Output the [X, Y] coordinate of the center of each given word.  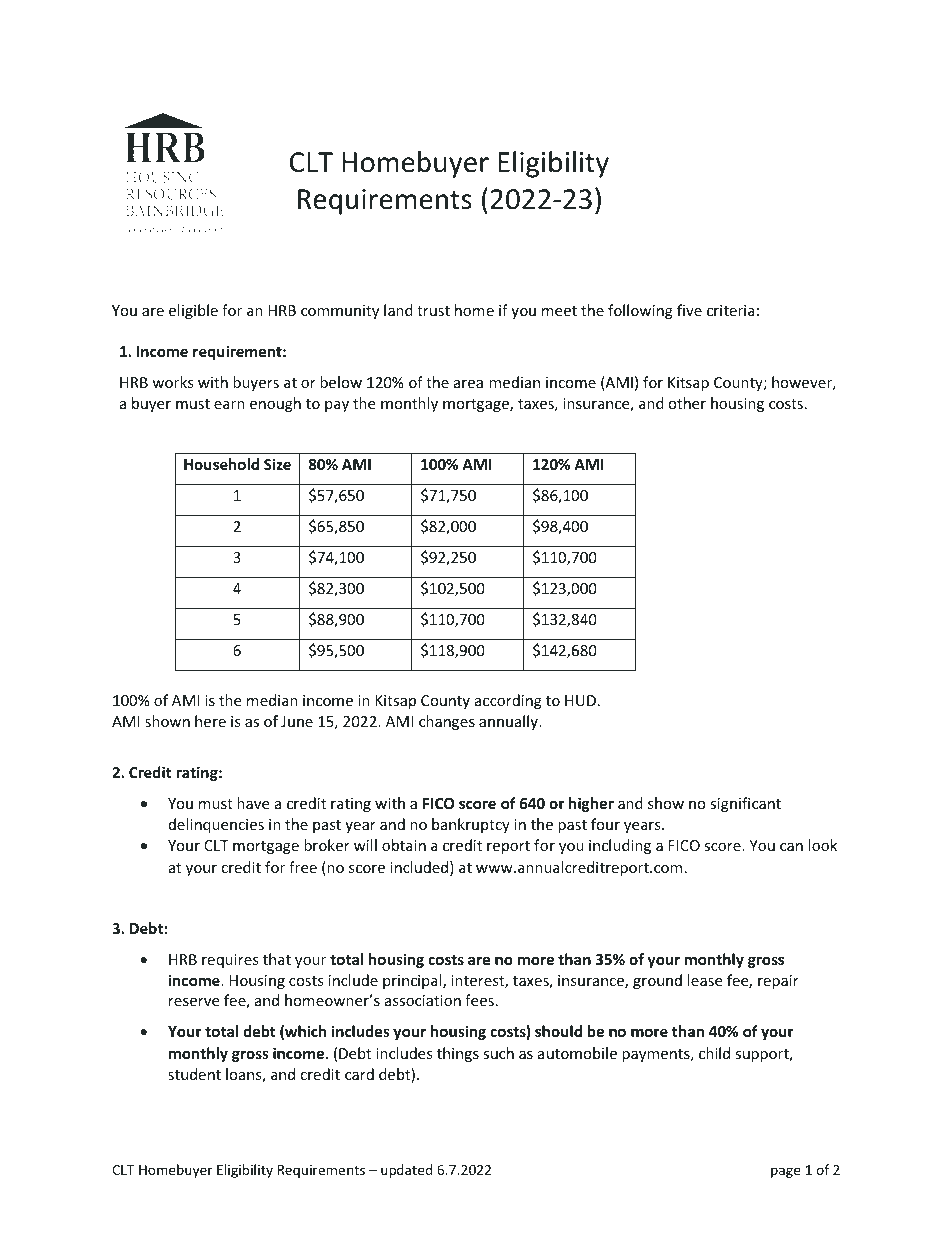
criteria [731, 310]
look [823, 845]
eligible [193, 311]
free [303, 867]
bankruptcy [471, 825]
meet [559, 311]
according [508, 701]
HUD [580, 700]
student [194, 1074]
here [210, 721]
